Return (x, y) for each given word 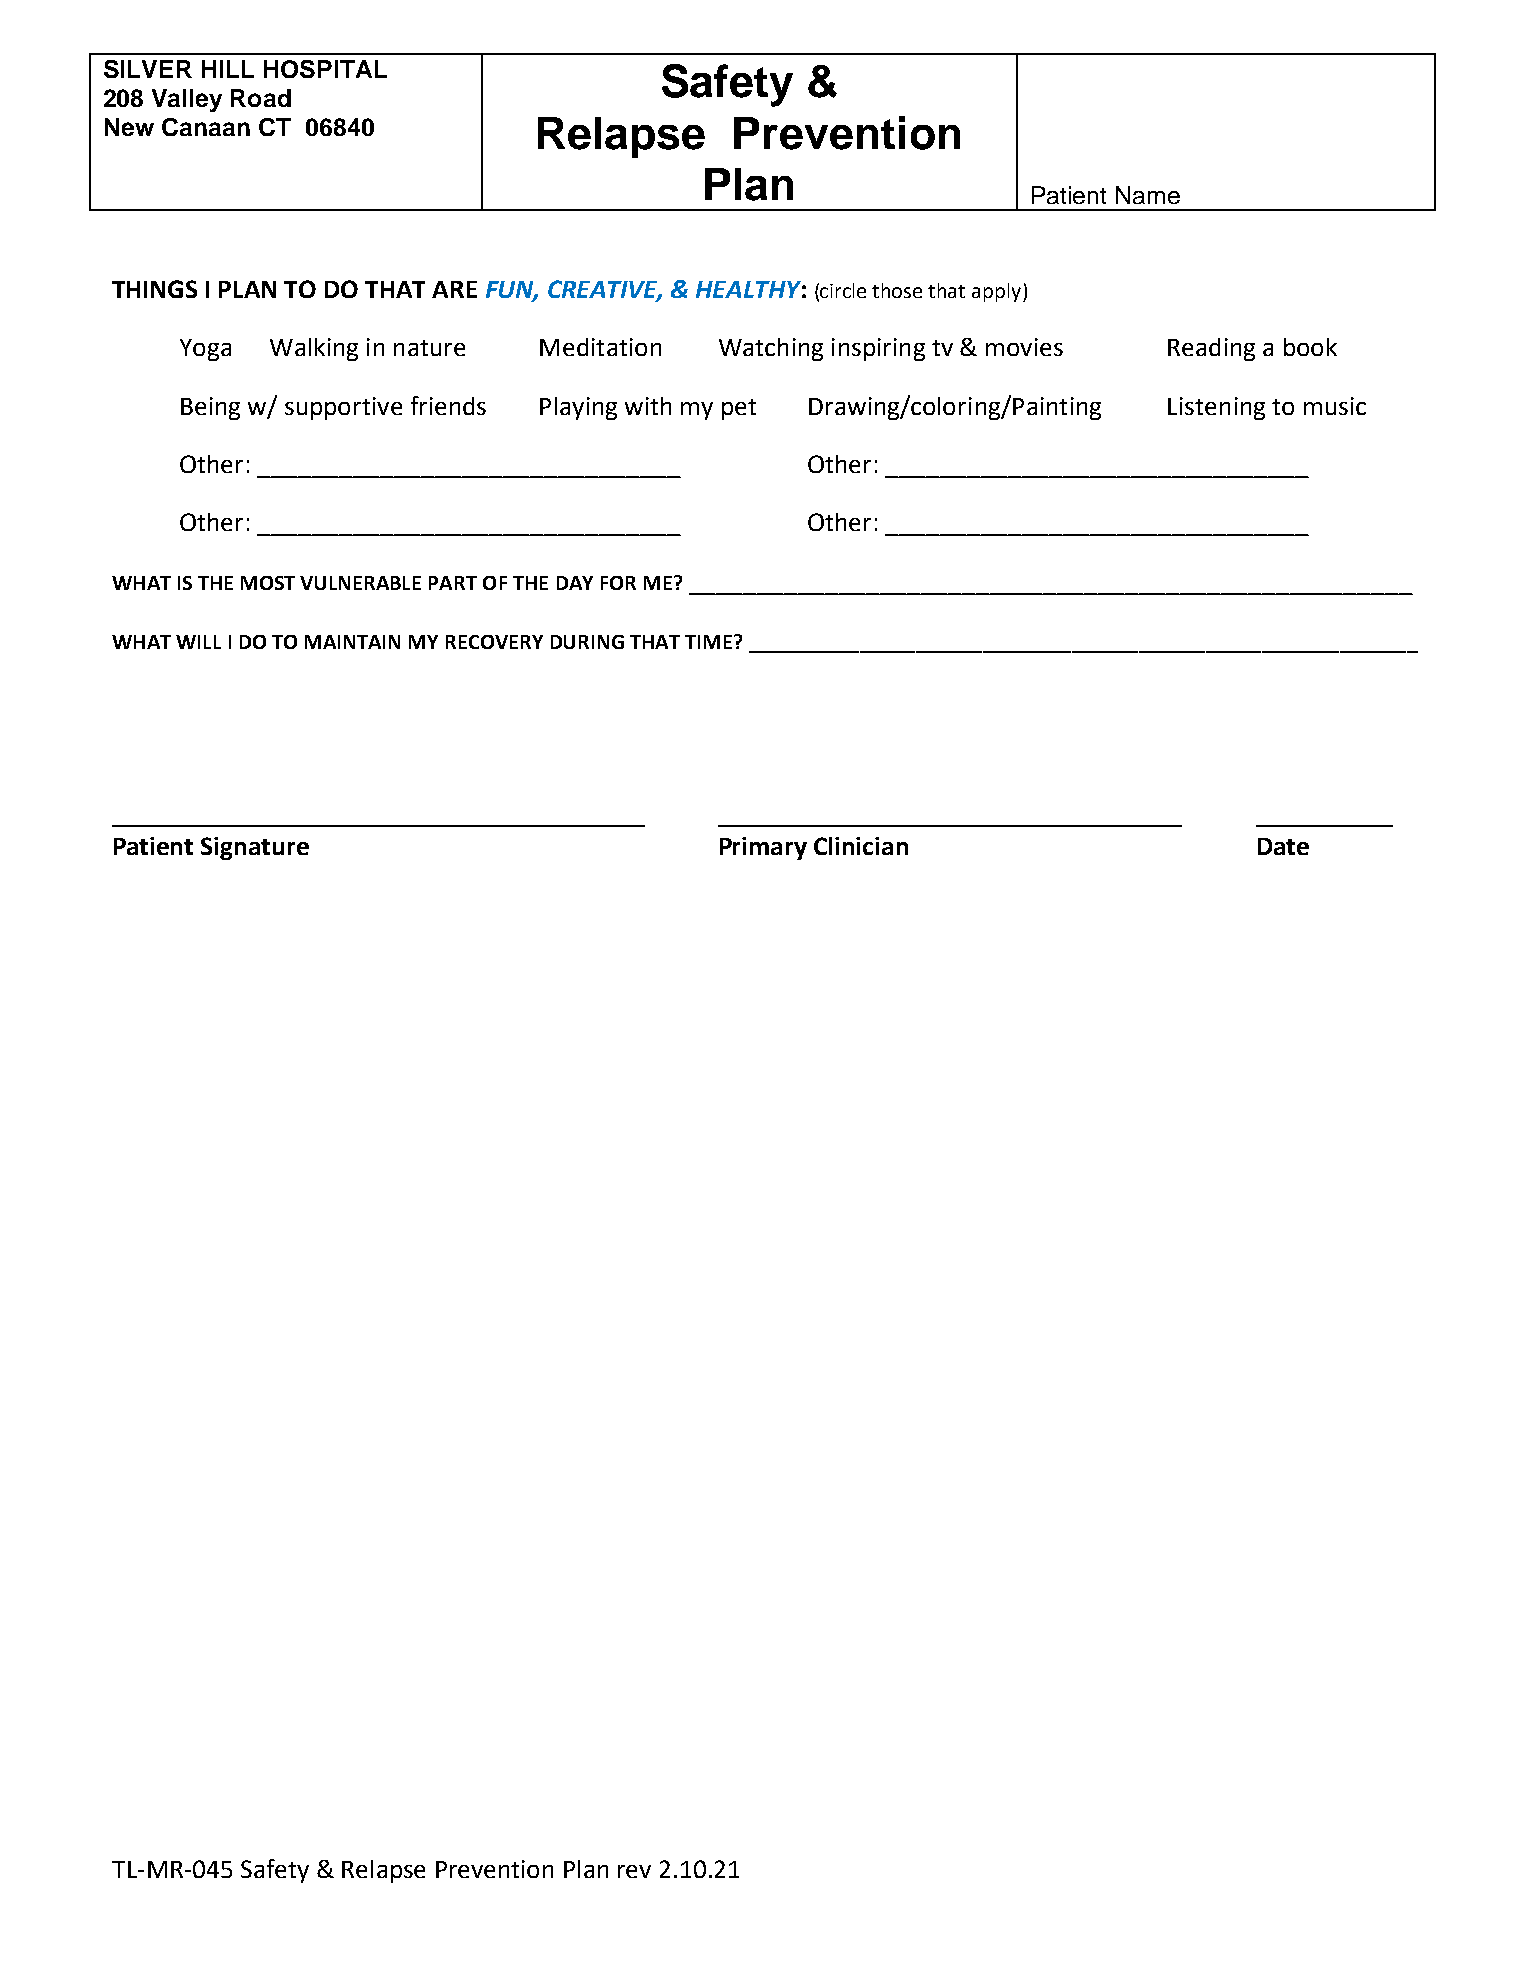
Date (1283, 846)
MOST (268, 583)
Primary (763, 848)
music (1335, 406)
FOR (618, 583)
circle (843, 290)
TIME (708, 642)
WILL (198, 642)
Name (1148, 195)
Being (210, 408)
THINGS (154, 289)
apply (998, 292)
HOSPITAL (325, 69)
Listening (1216, 408)
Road (261, 98)
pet (739, 409)
